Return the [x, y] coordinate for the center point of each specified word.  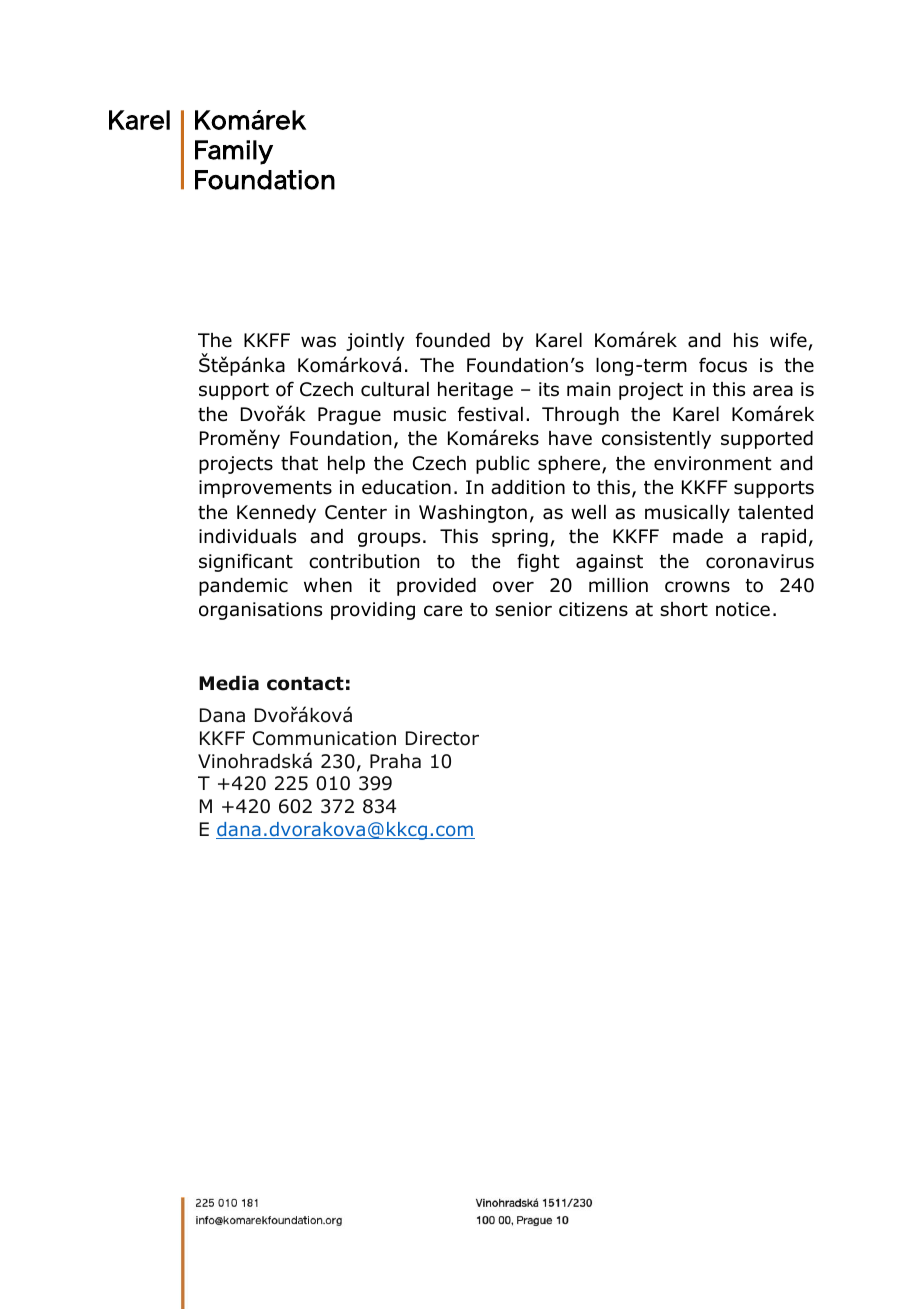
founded [453, 340]
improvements [265, 489]
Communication [324, 738]
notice [743, 609]
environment [713, 463]
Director [442, 738]
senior [523, 609]
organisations [260, 611]
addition [528, 487]
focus [723, 365]
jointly [375, 342]
